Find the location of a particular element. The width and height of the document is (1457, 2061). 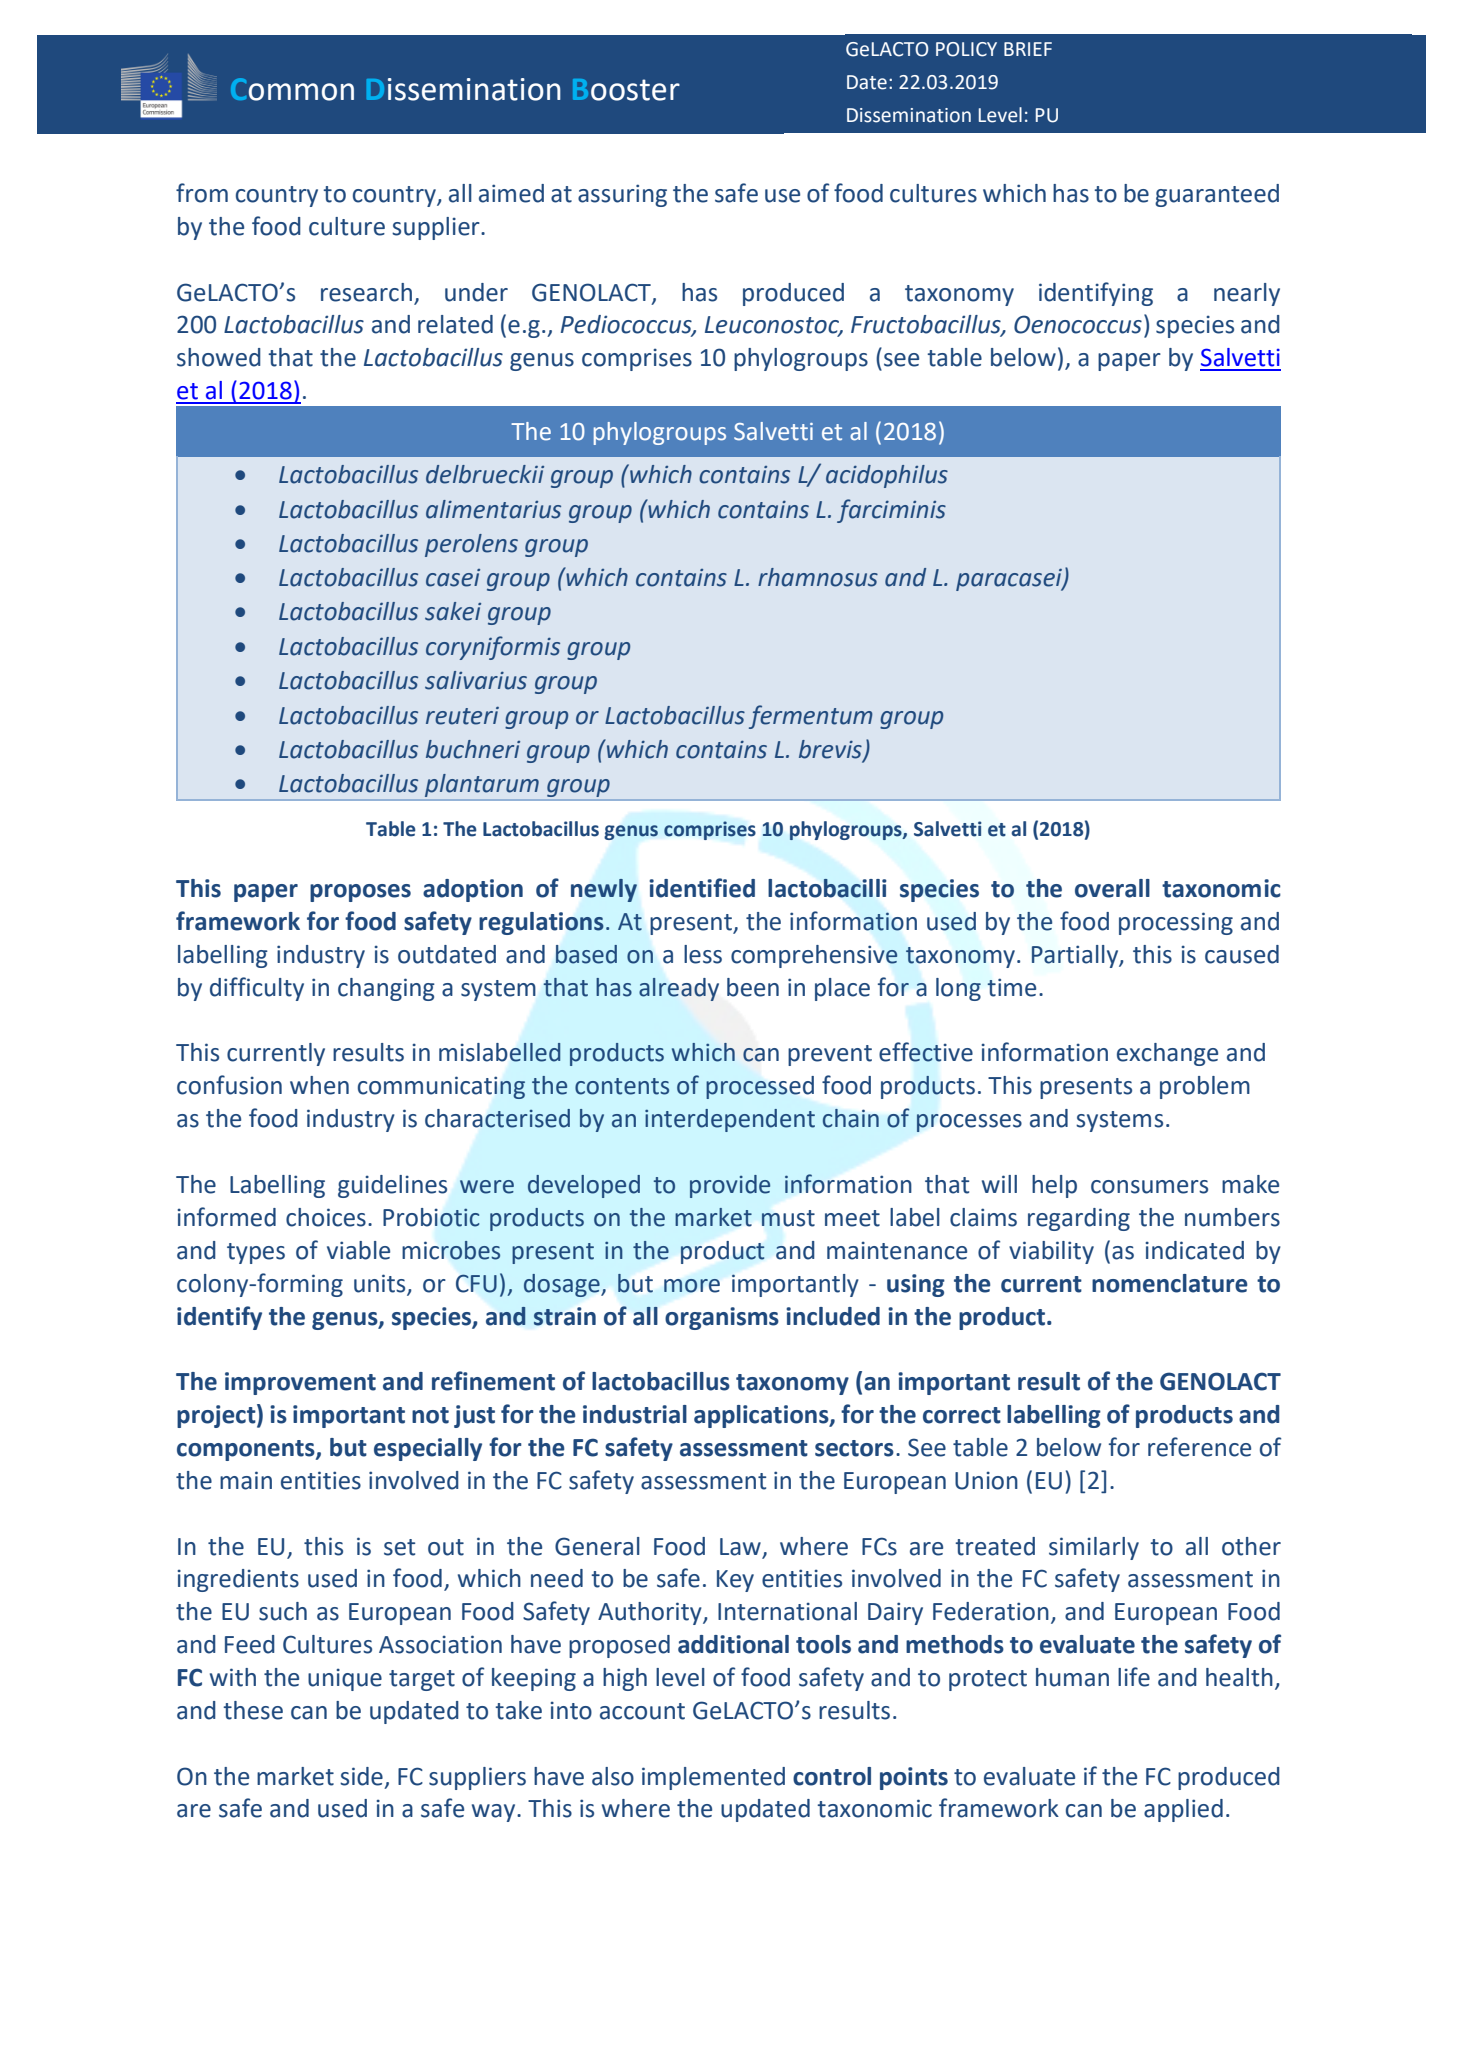

nomenclature is located at coordinates (1170, 1283).
